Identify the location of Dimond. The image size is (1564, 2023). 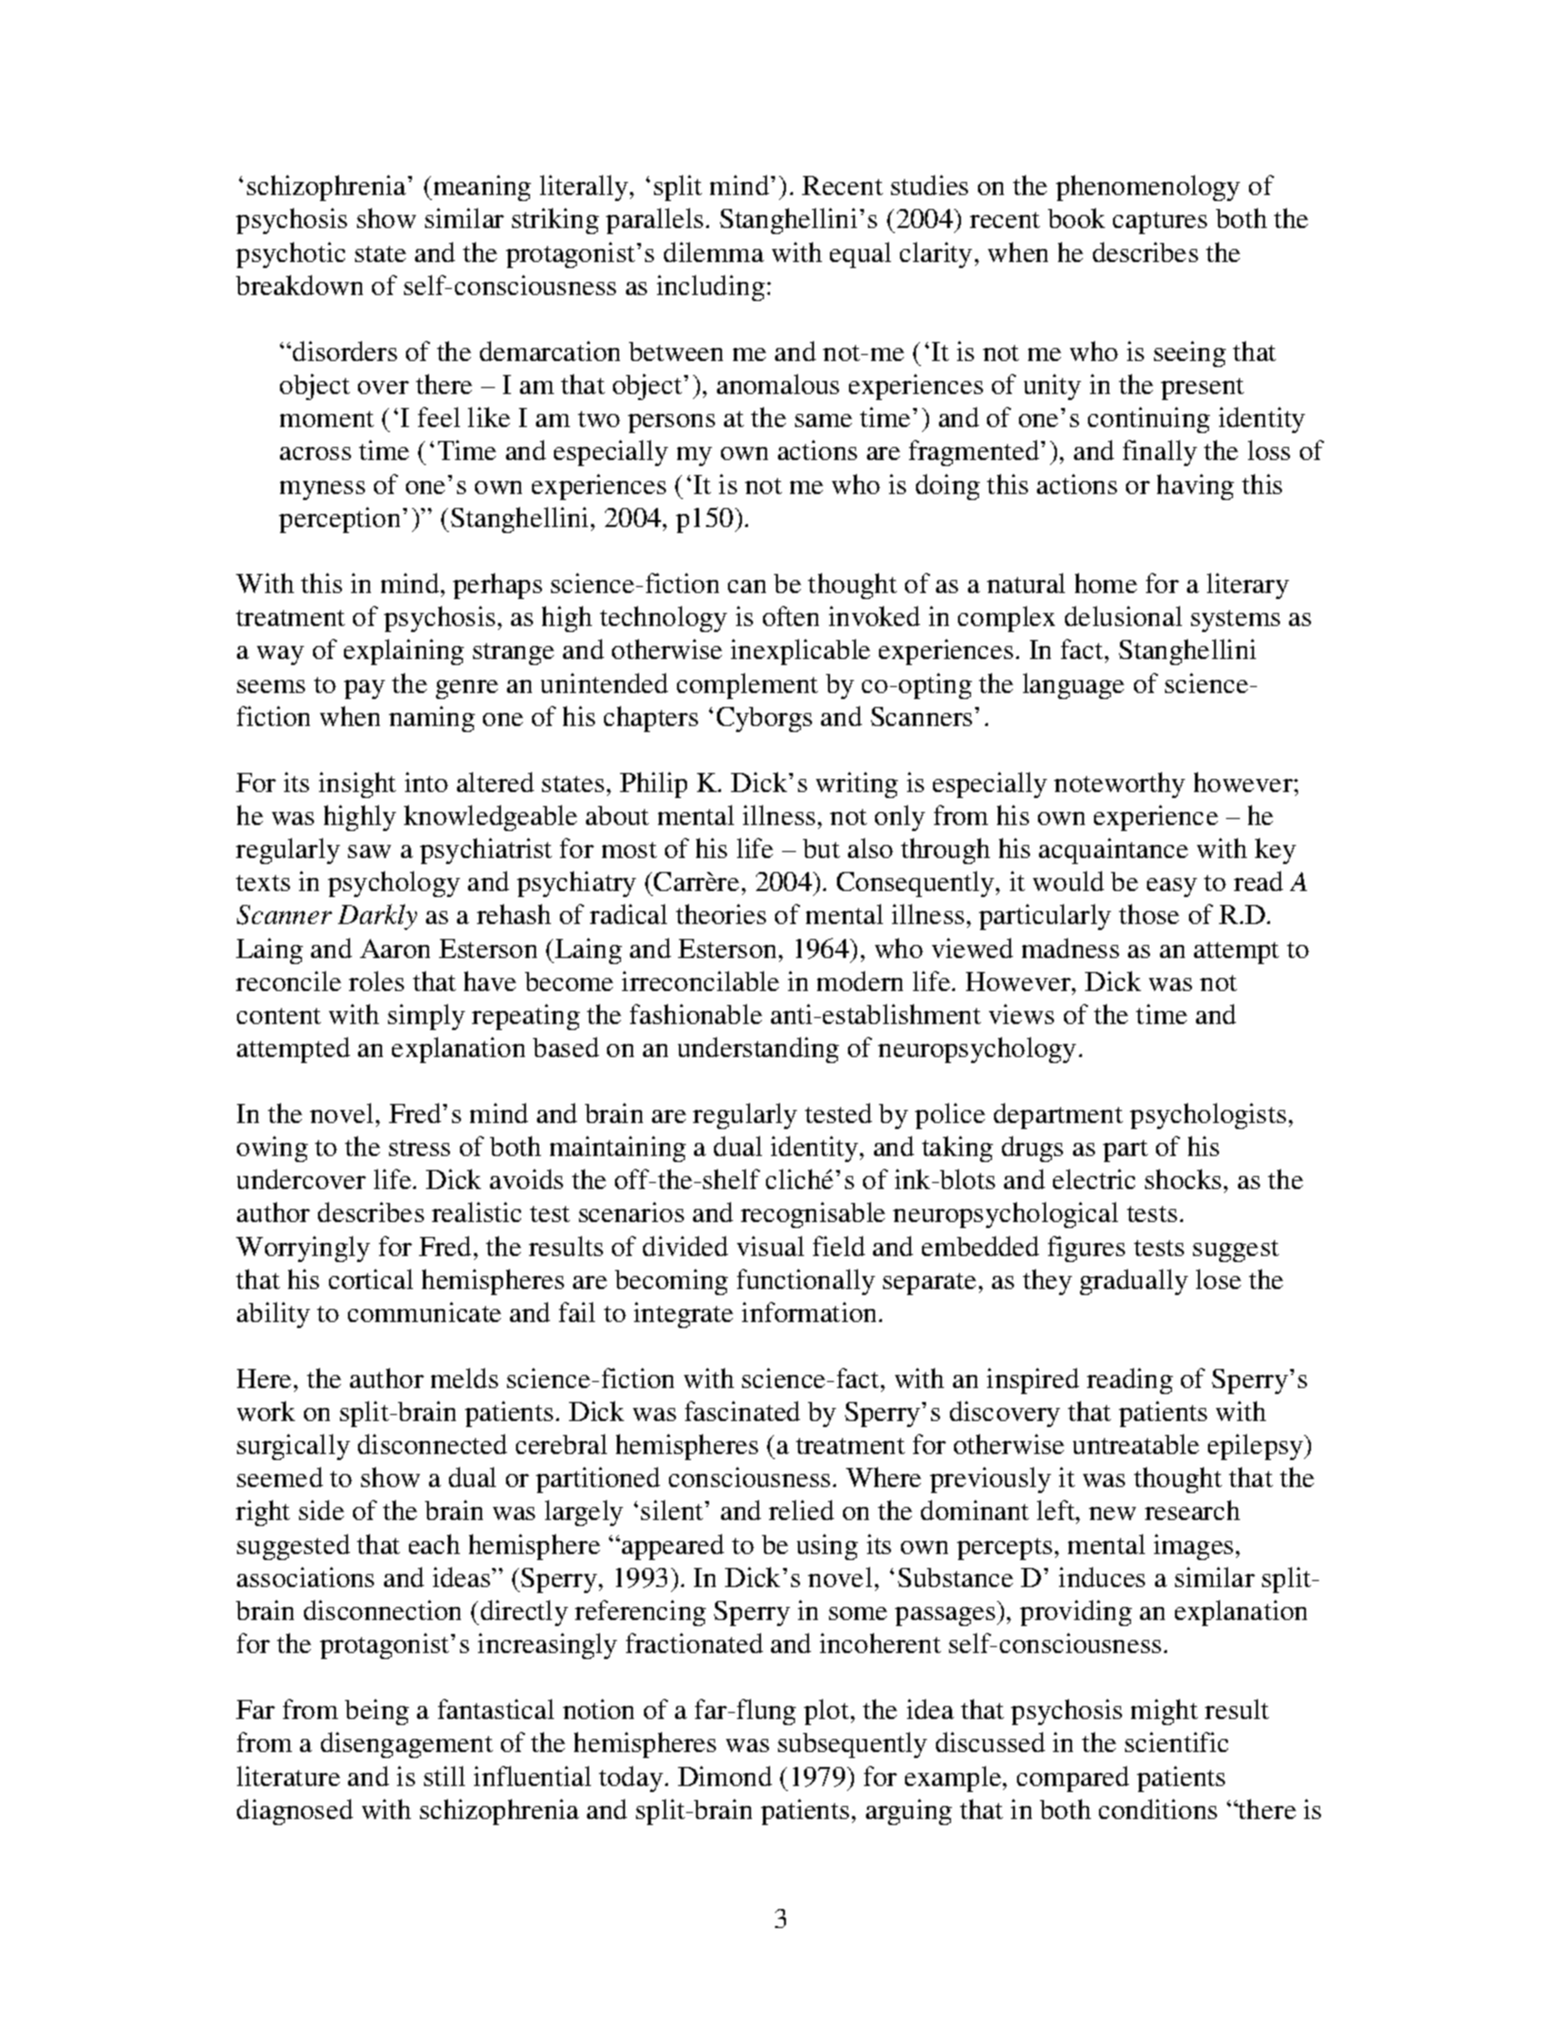
(725, 1776).
